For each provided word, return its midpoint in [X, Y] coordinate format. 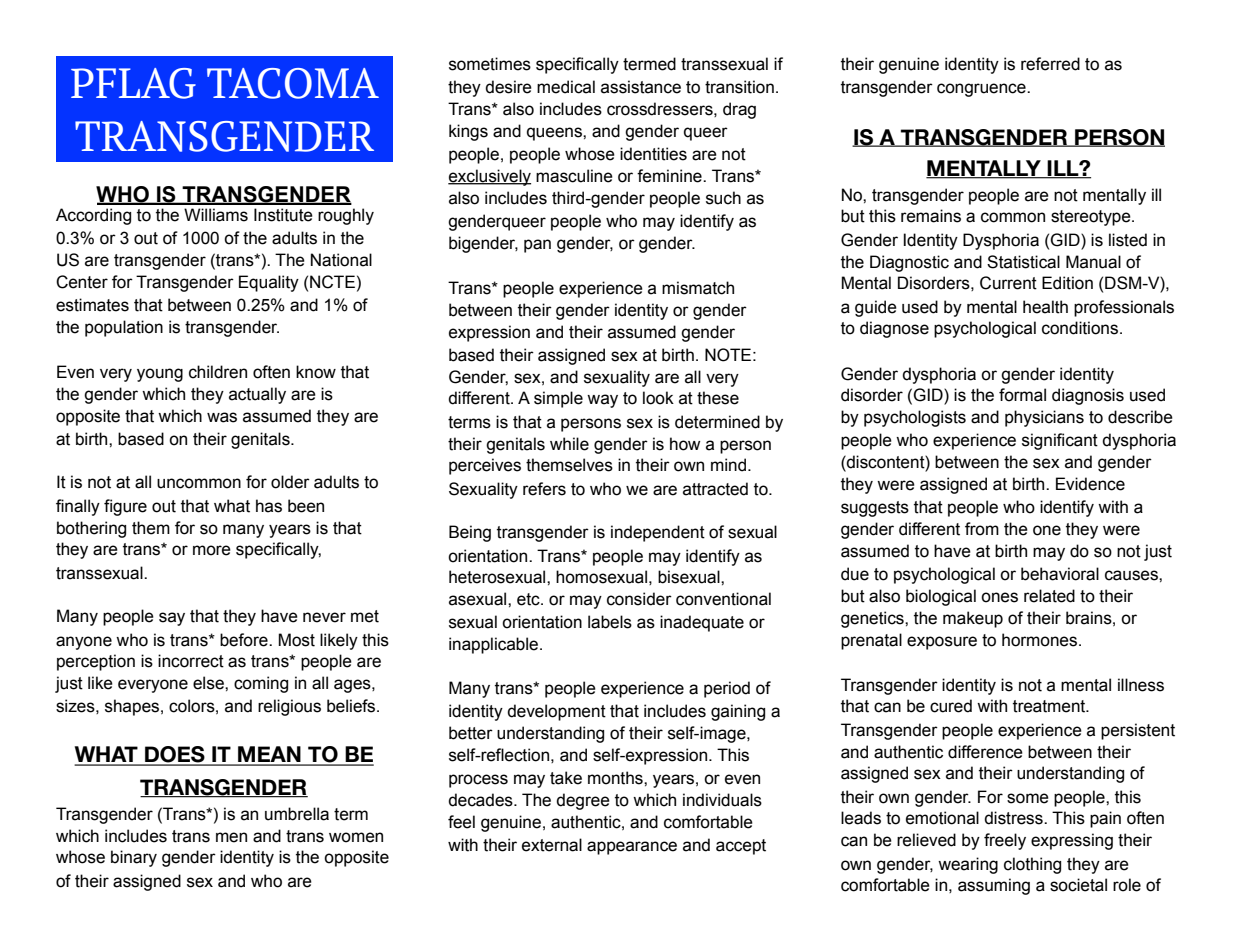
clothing [1032, 865]
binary [134, 858]
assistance [641, 87]
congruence [982, 90]
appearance [632, 848]
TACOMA [293, 83]
